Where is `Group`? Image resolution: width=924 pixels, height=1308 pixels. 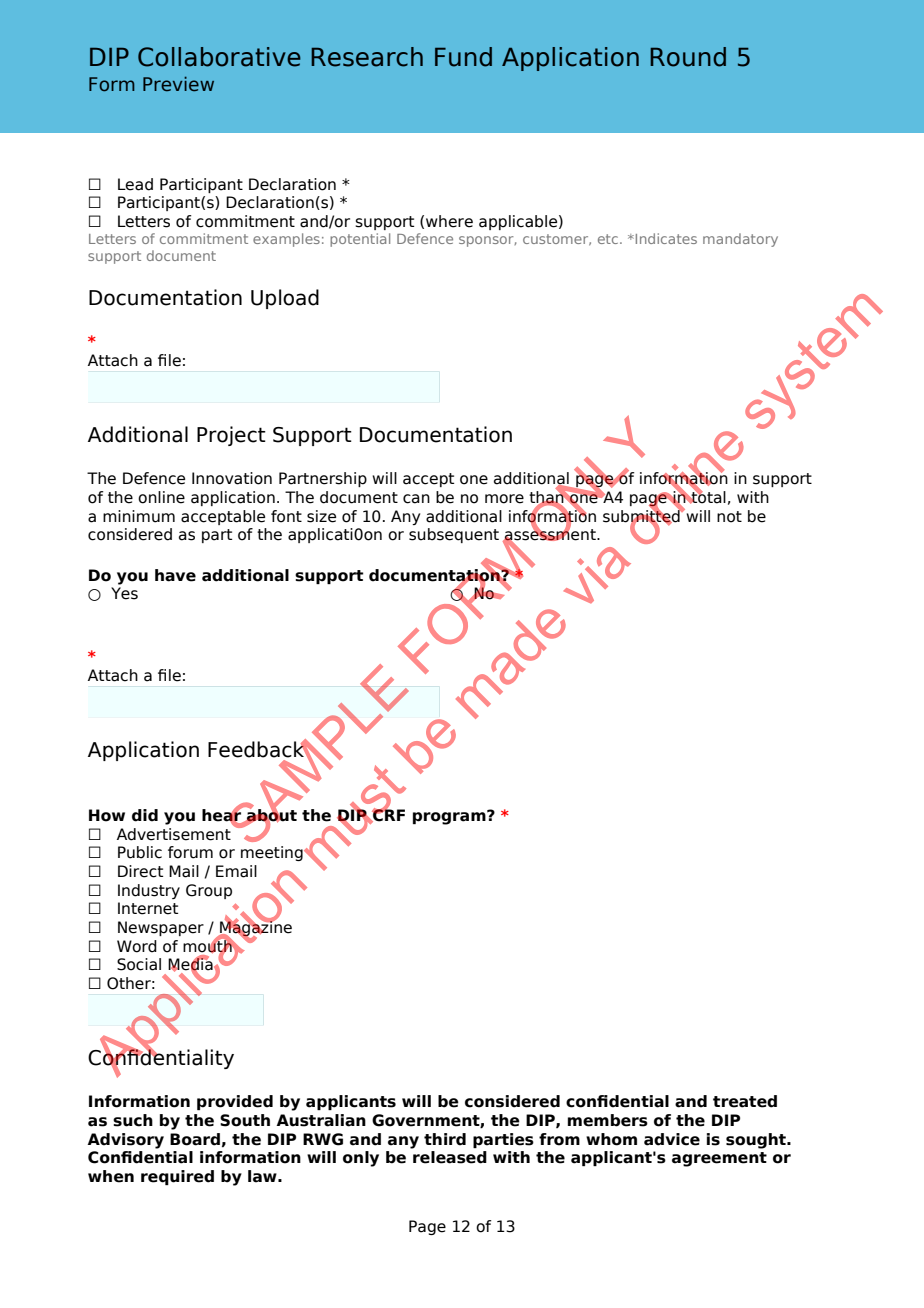
Group is located at coordinates (209, 891).
